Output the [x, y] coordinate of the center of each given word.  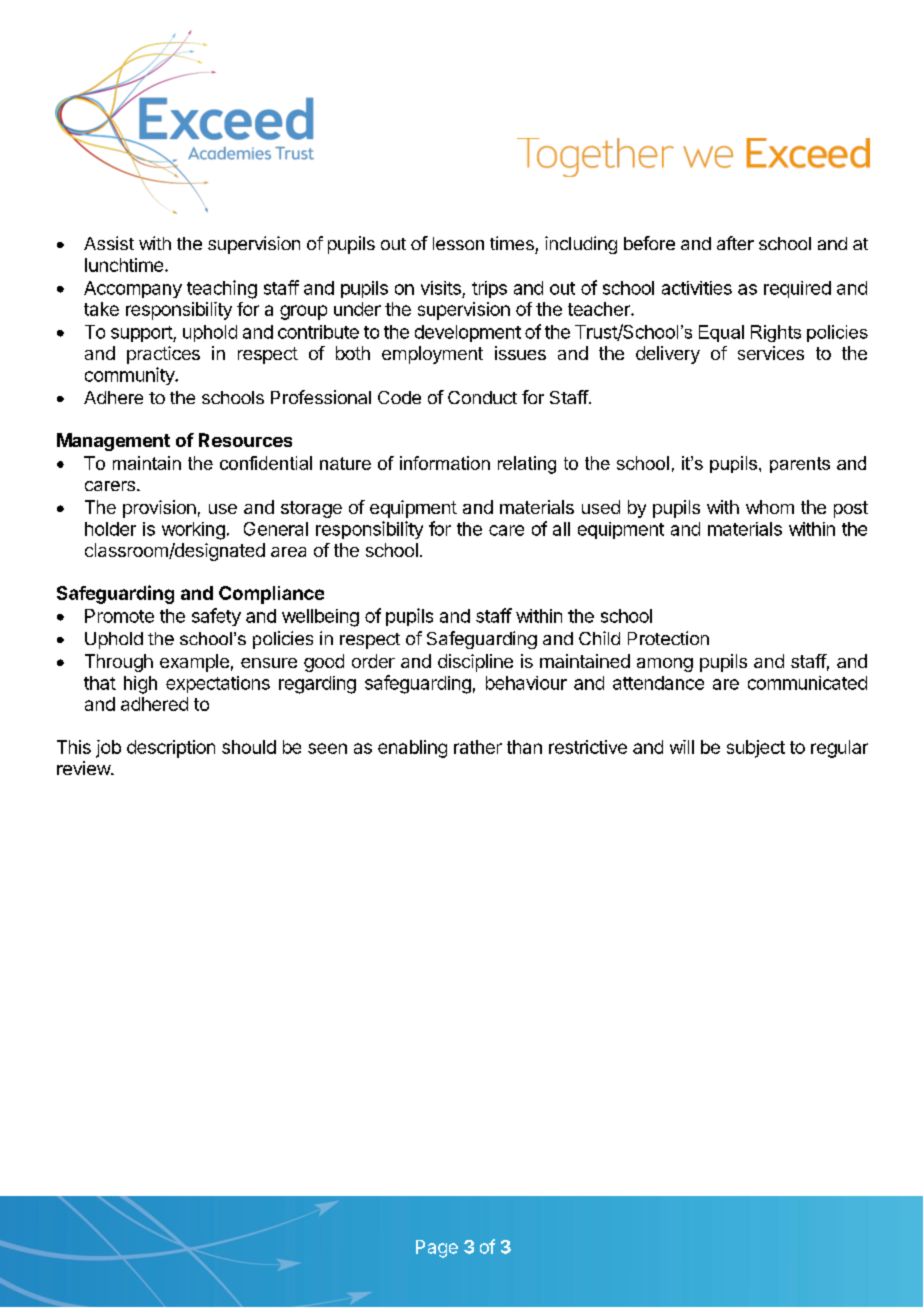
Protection [668, 638]
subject [756, 749]
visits [441, 288]
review [84, 768]
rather [478, 747]
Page [437, 1249]
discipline [475, 663]
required [797, 289]
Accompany [133, 289]
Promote [119, 616]
